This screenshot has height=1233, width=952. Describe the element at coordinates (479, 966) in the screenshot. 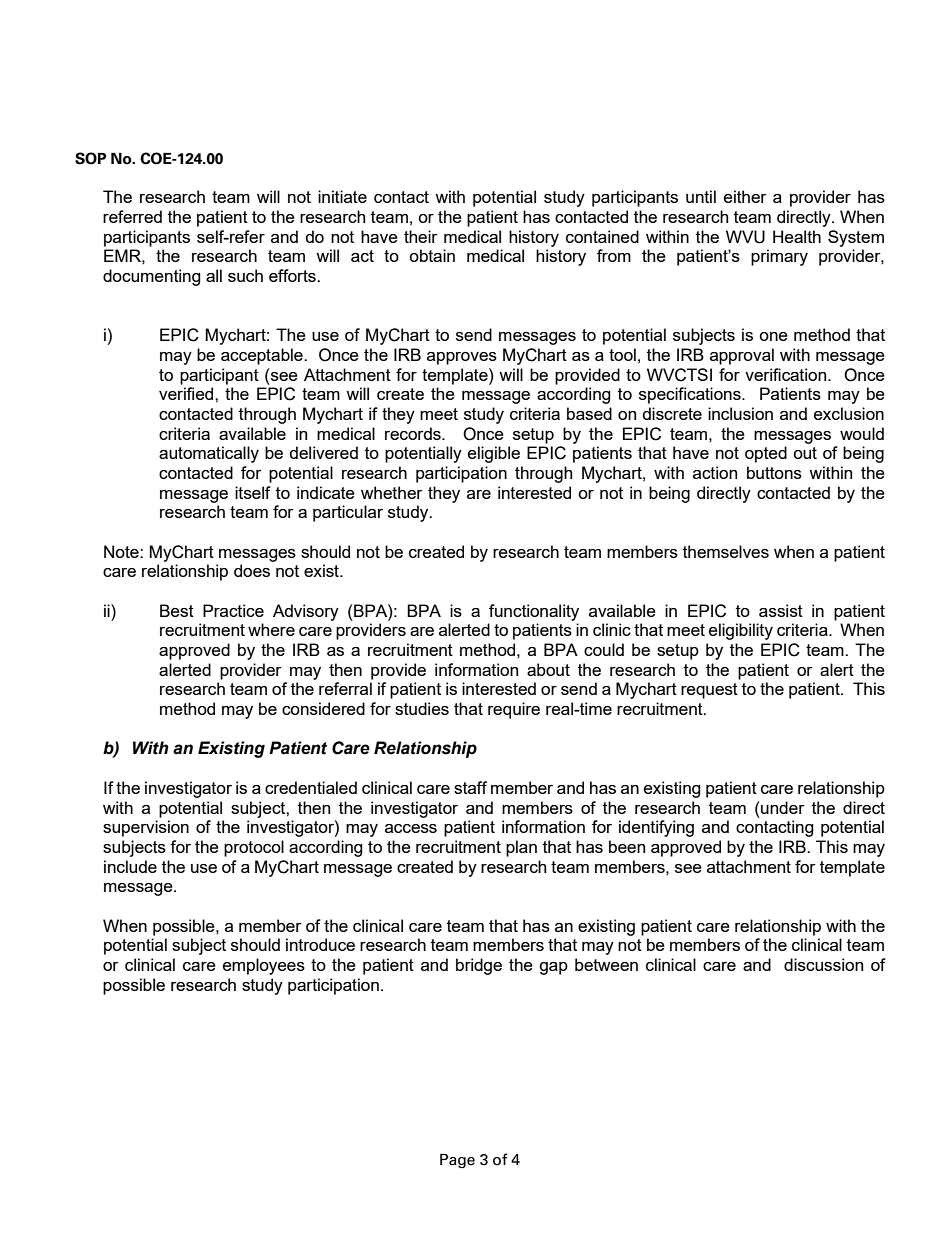

I see `bridge` at that location.
